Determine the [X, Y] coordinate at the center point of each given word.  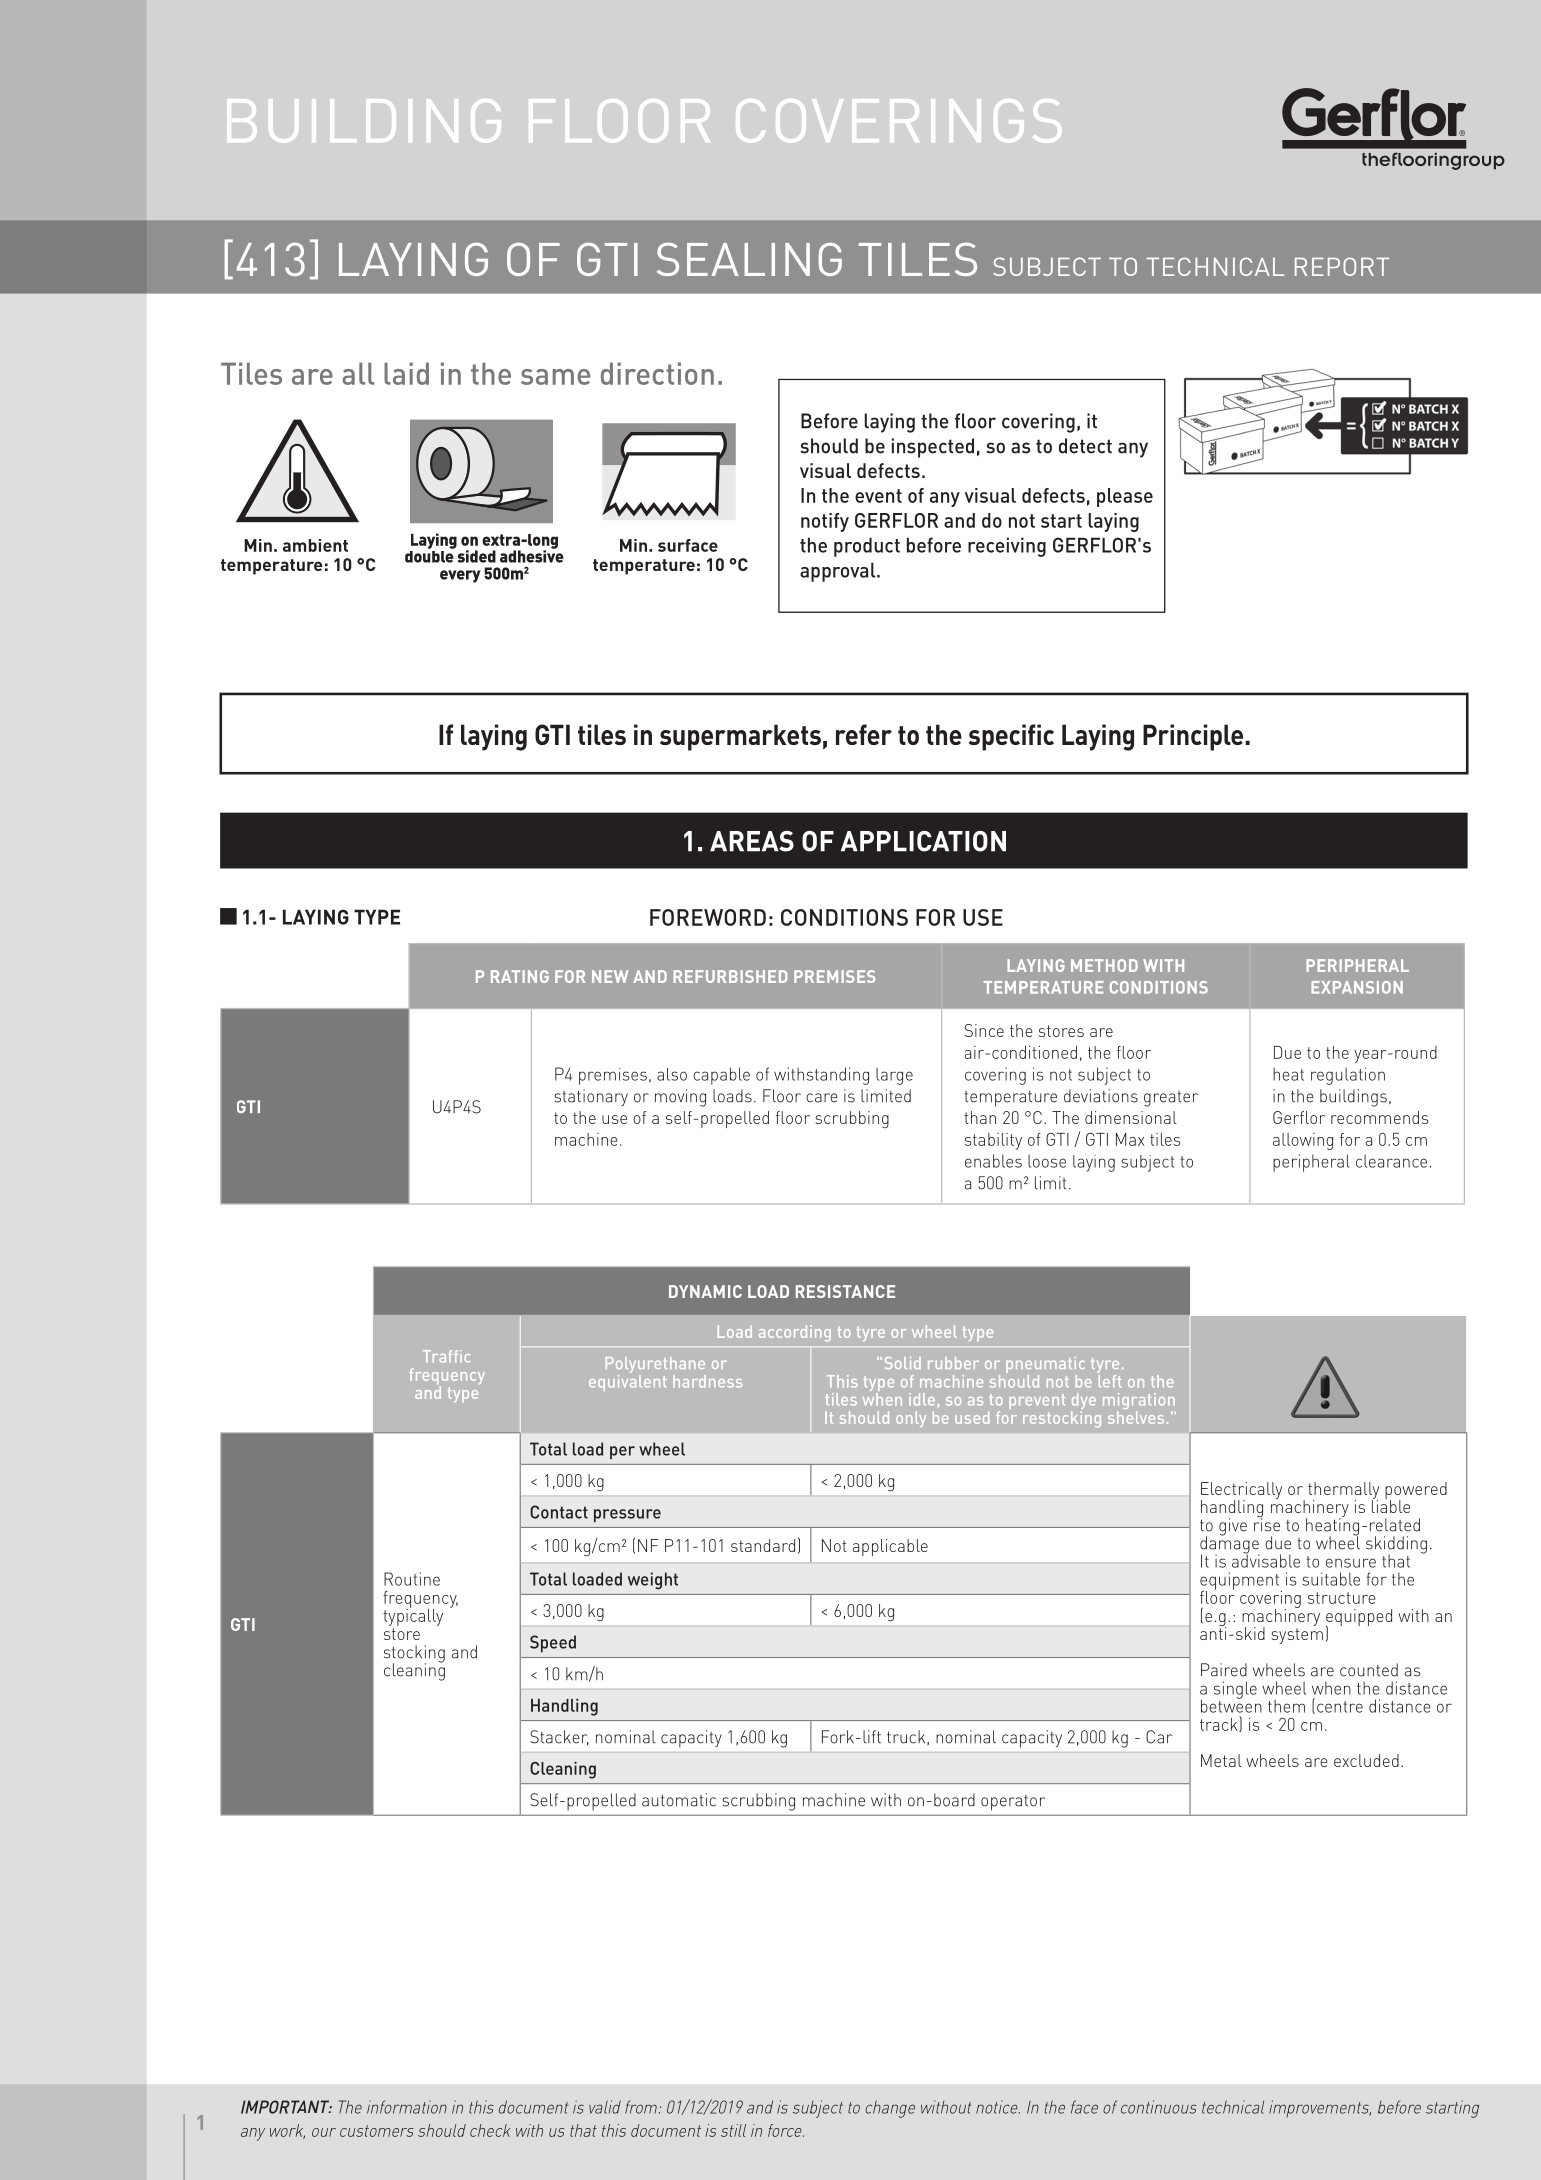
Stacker [559, 1738]
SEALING [749, 259]
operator [1013, 1803]
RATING [520, 976]
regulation [1348, 1076]
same [555, 377]
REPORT [1342, 266]
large [894, 1076]
